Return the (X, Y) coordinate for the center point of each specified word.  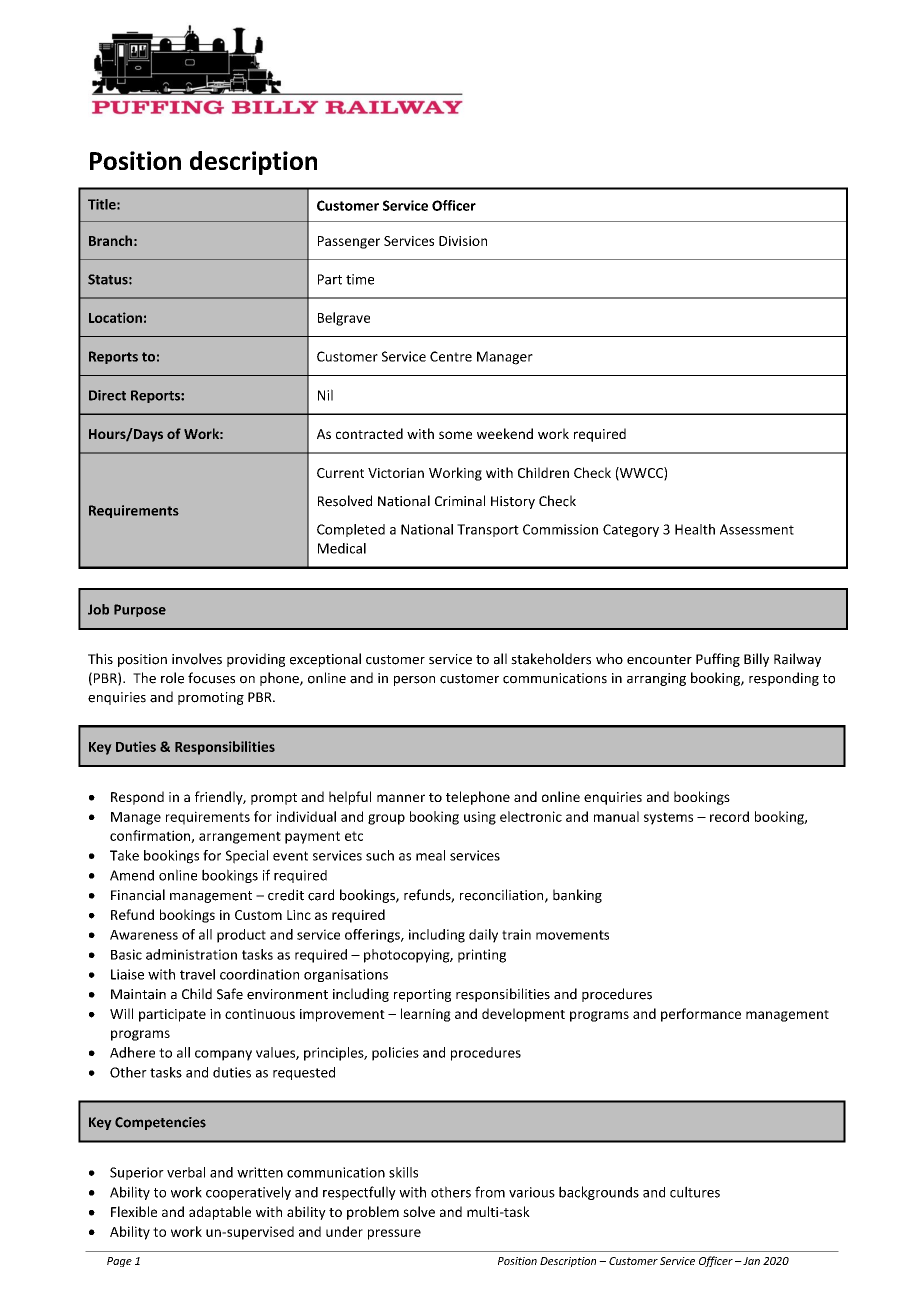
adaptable (220, 1213)
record (729, 816)
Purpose (140, 610)
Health (695, 529)
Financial (138, 895)
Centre (451, 356)
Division (463, 241)
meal (430, 855)
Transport (488, 530)
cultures (695, 1192)
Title (103, 204)
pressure (394, 1234)
